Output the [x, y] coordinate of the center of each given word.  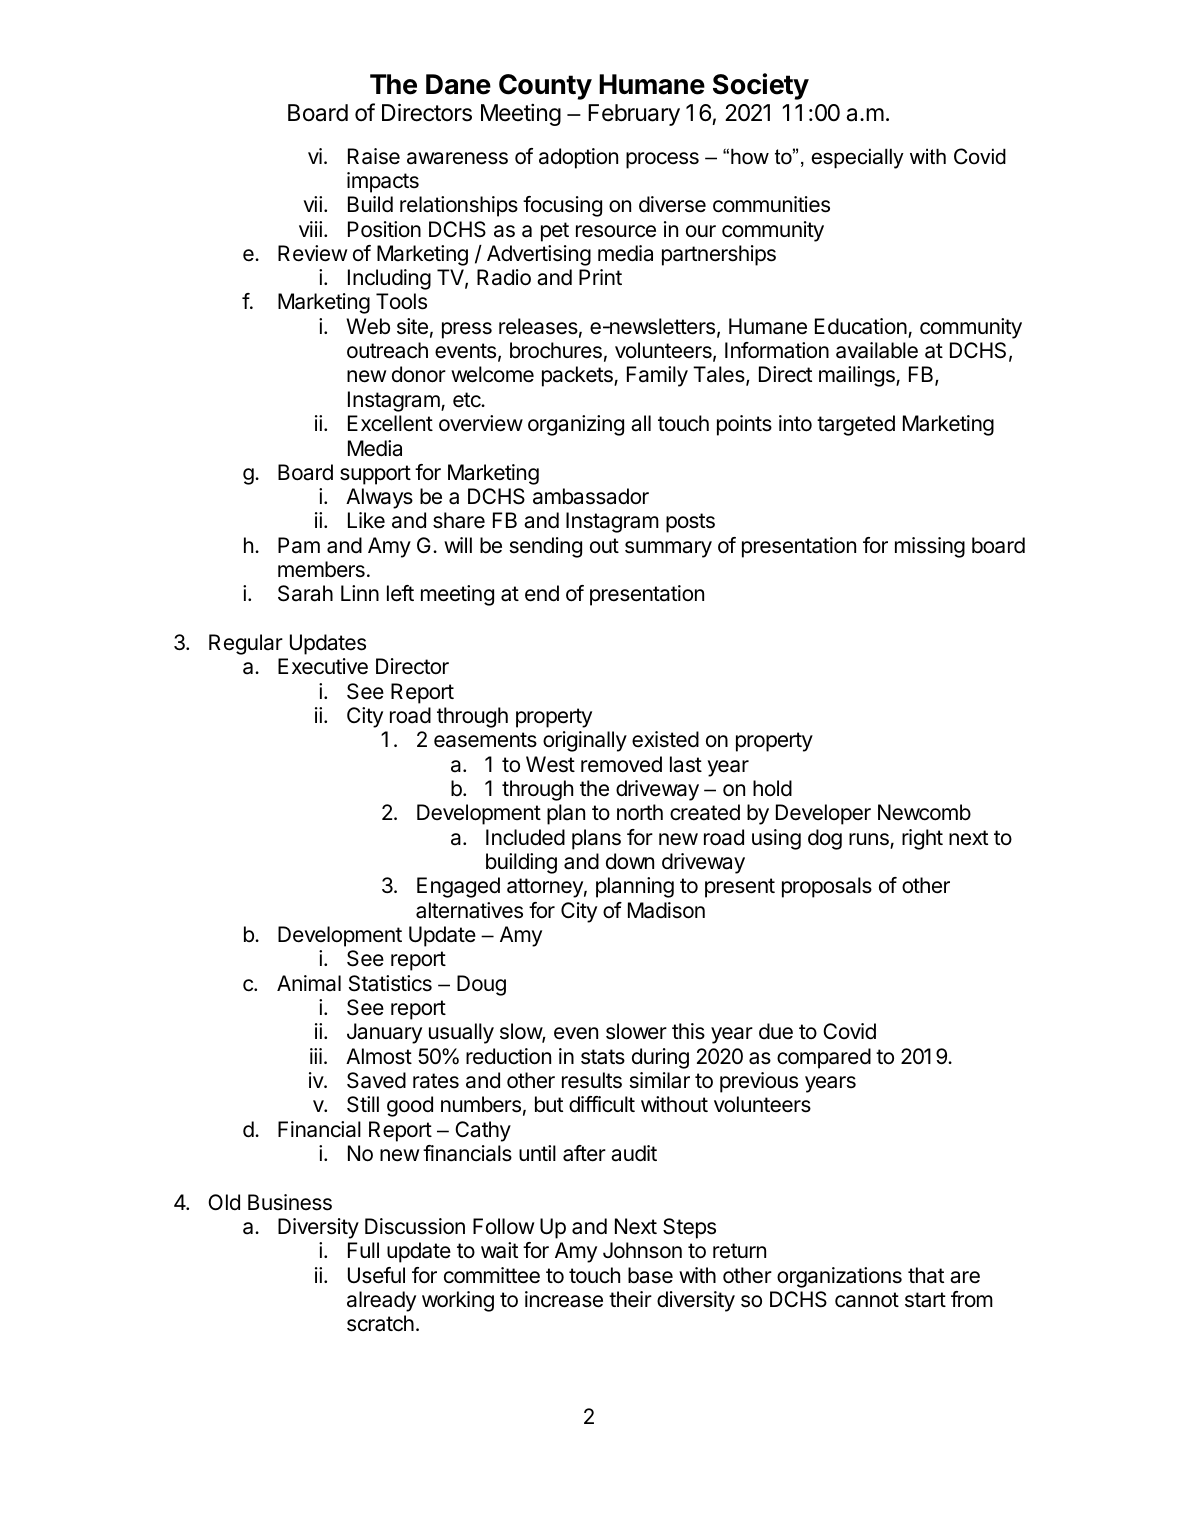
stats [603, 1057]
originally [585, 741]
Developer [823, 814]
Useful [376, 1275]
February [634, 115]
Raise [374, 156]
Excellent [390, 423]
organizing [576, 425]
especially [857, 158]
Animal [309, 983]
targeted [856, 425]
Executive [323, 666]
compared [824, 1058]
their [630, 1299]
